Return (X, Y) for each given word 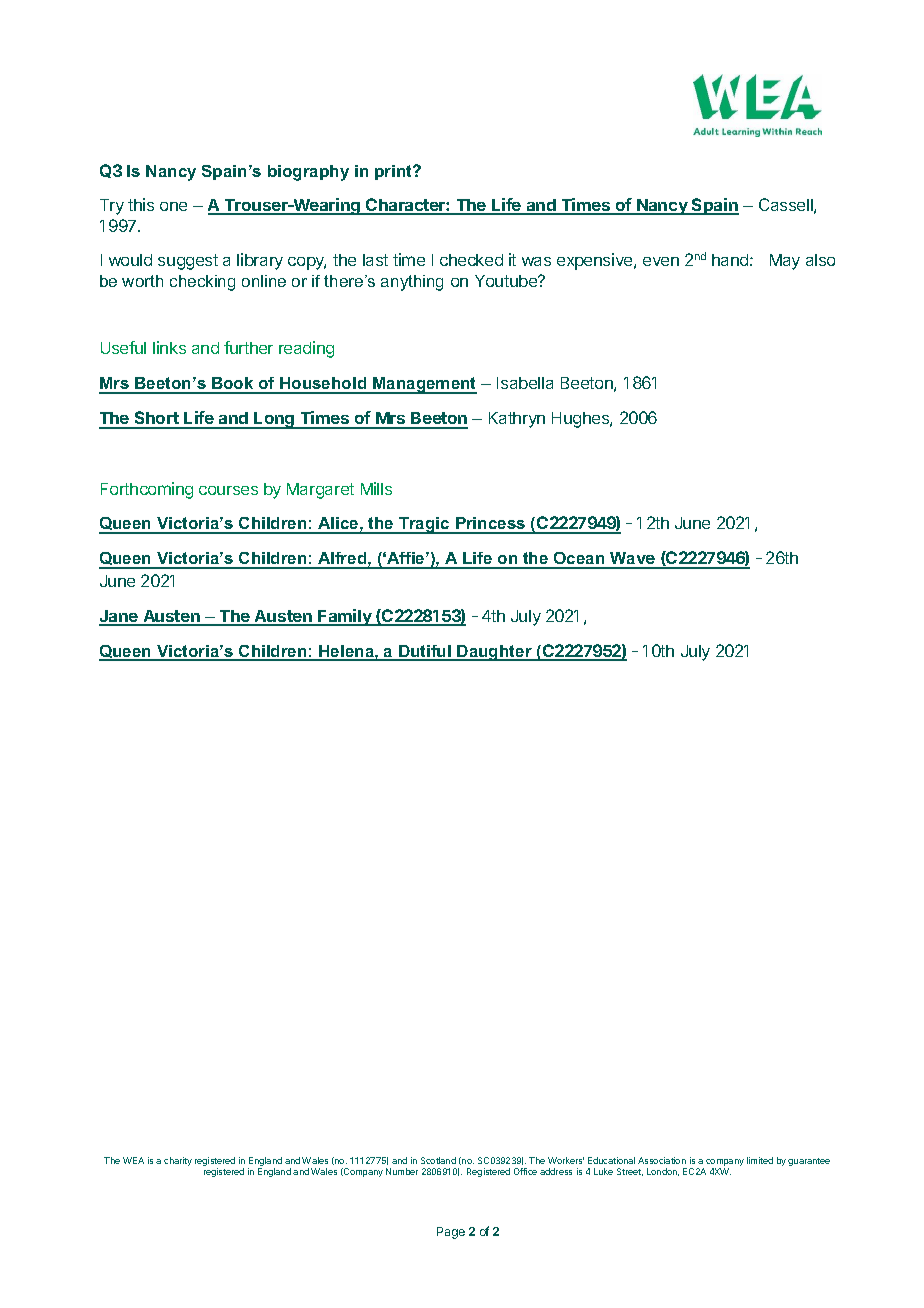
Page (451, 1233)
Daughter (495, 653)
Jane (119, 617)
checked (471, 260)
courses (228, 490)
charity (178, 1161)
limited (760, 1160)
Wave (632, 560)
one (173, 206)
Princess (491, 525)
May (785, 262)
